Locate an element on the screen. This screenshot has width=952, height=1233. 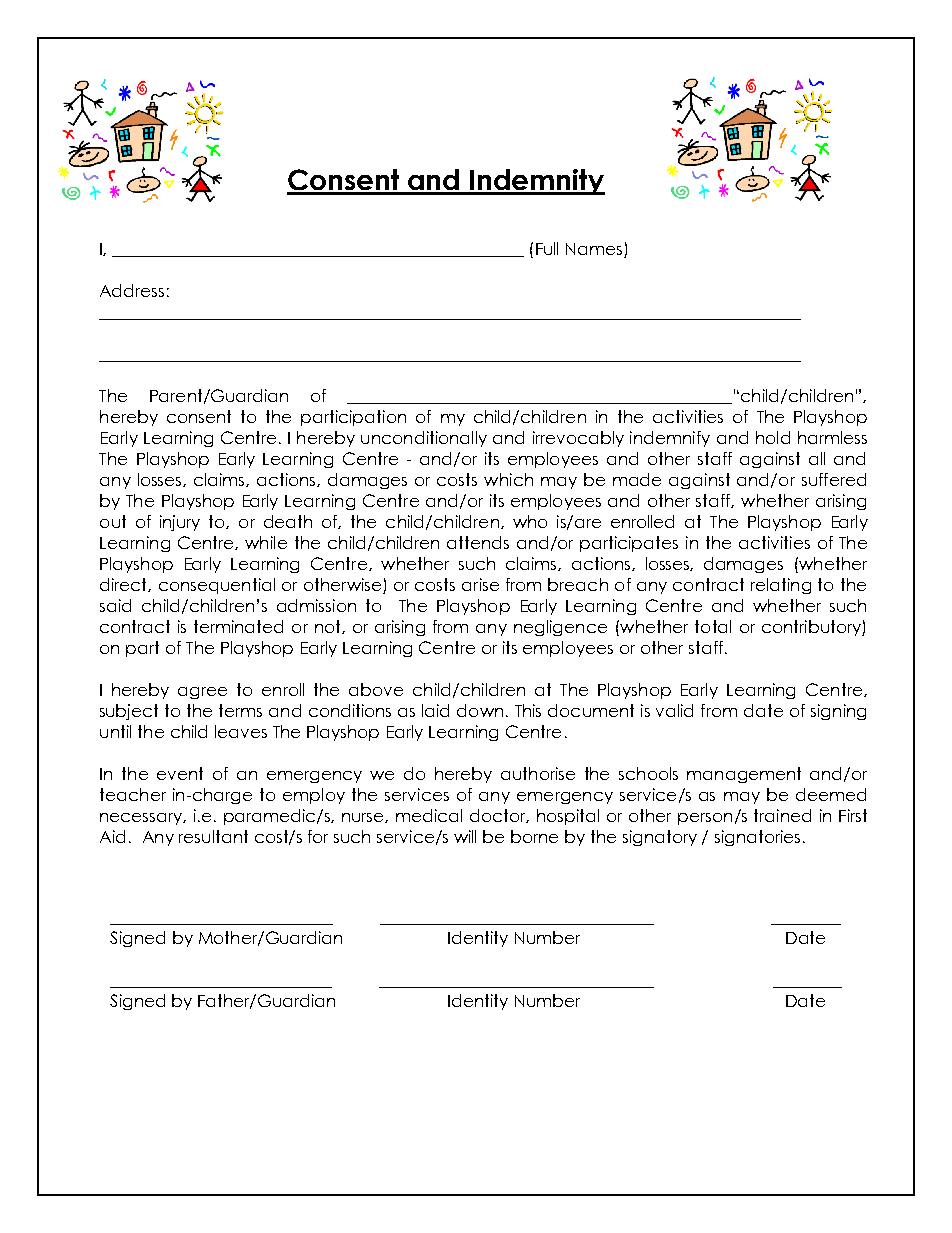
hold is located at coordinates (773, 437).
